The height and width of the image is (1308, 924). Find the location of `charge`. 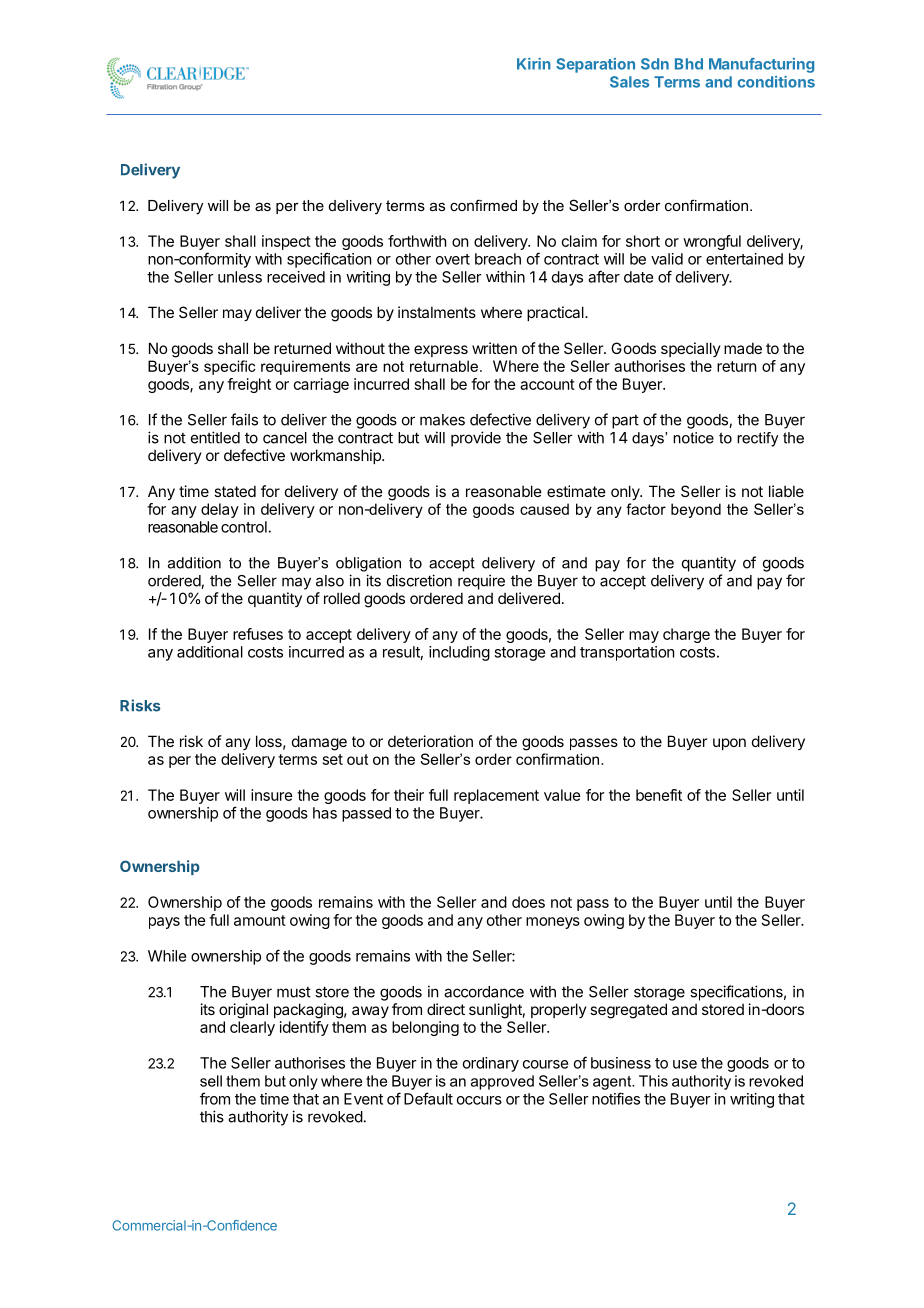

charge is located at coordinates (686, 635).
